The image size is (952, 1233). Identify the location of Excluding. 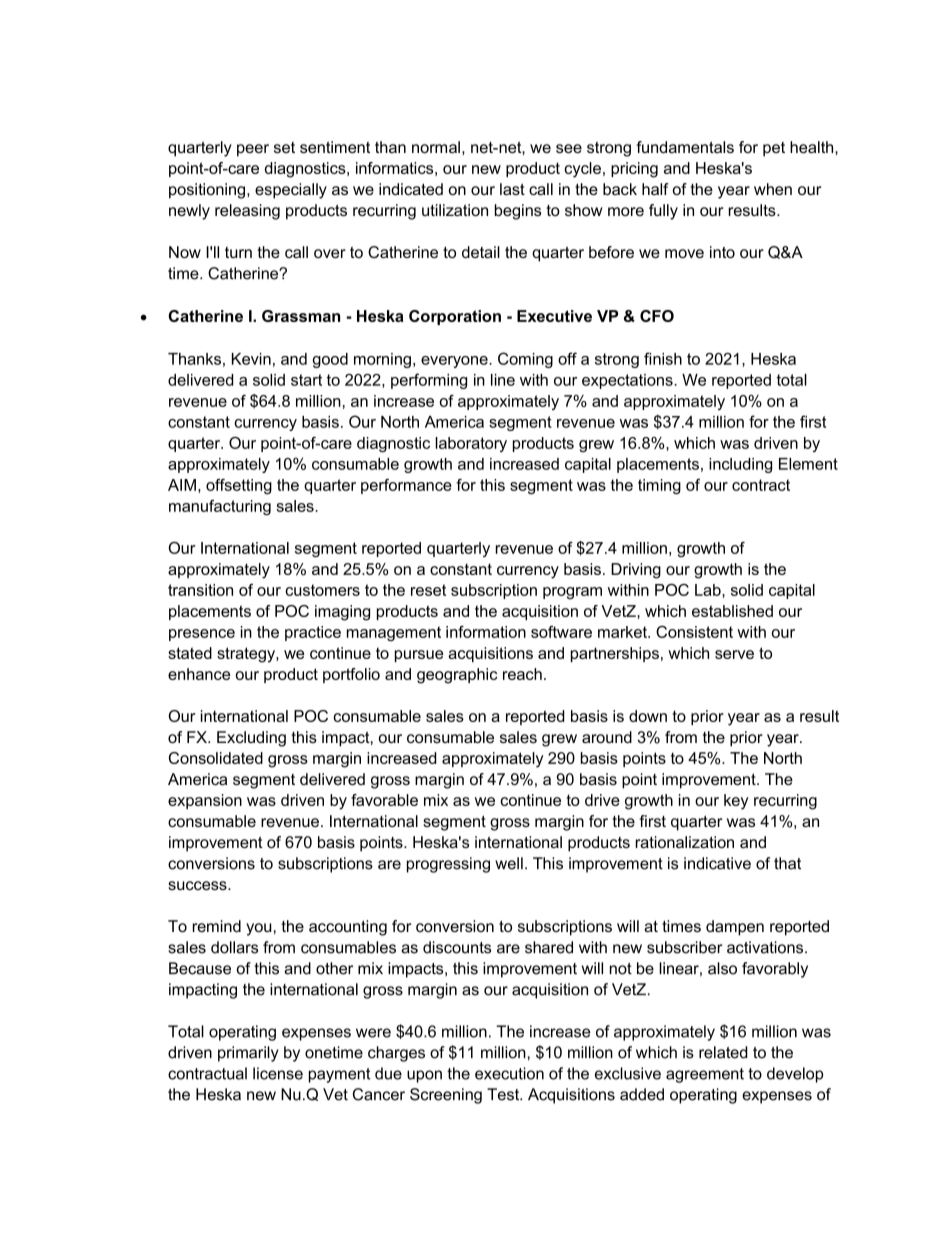
(251, 739).
